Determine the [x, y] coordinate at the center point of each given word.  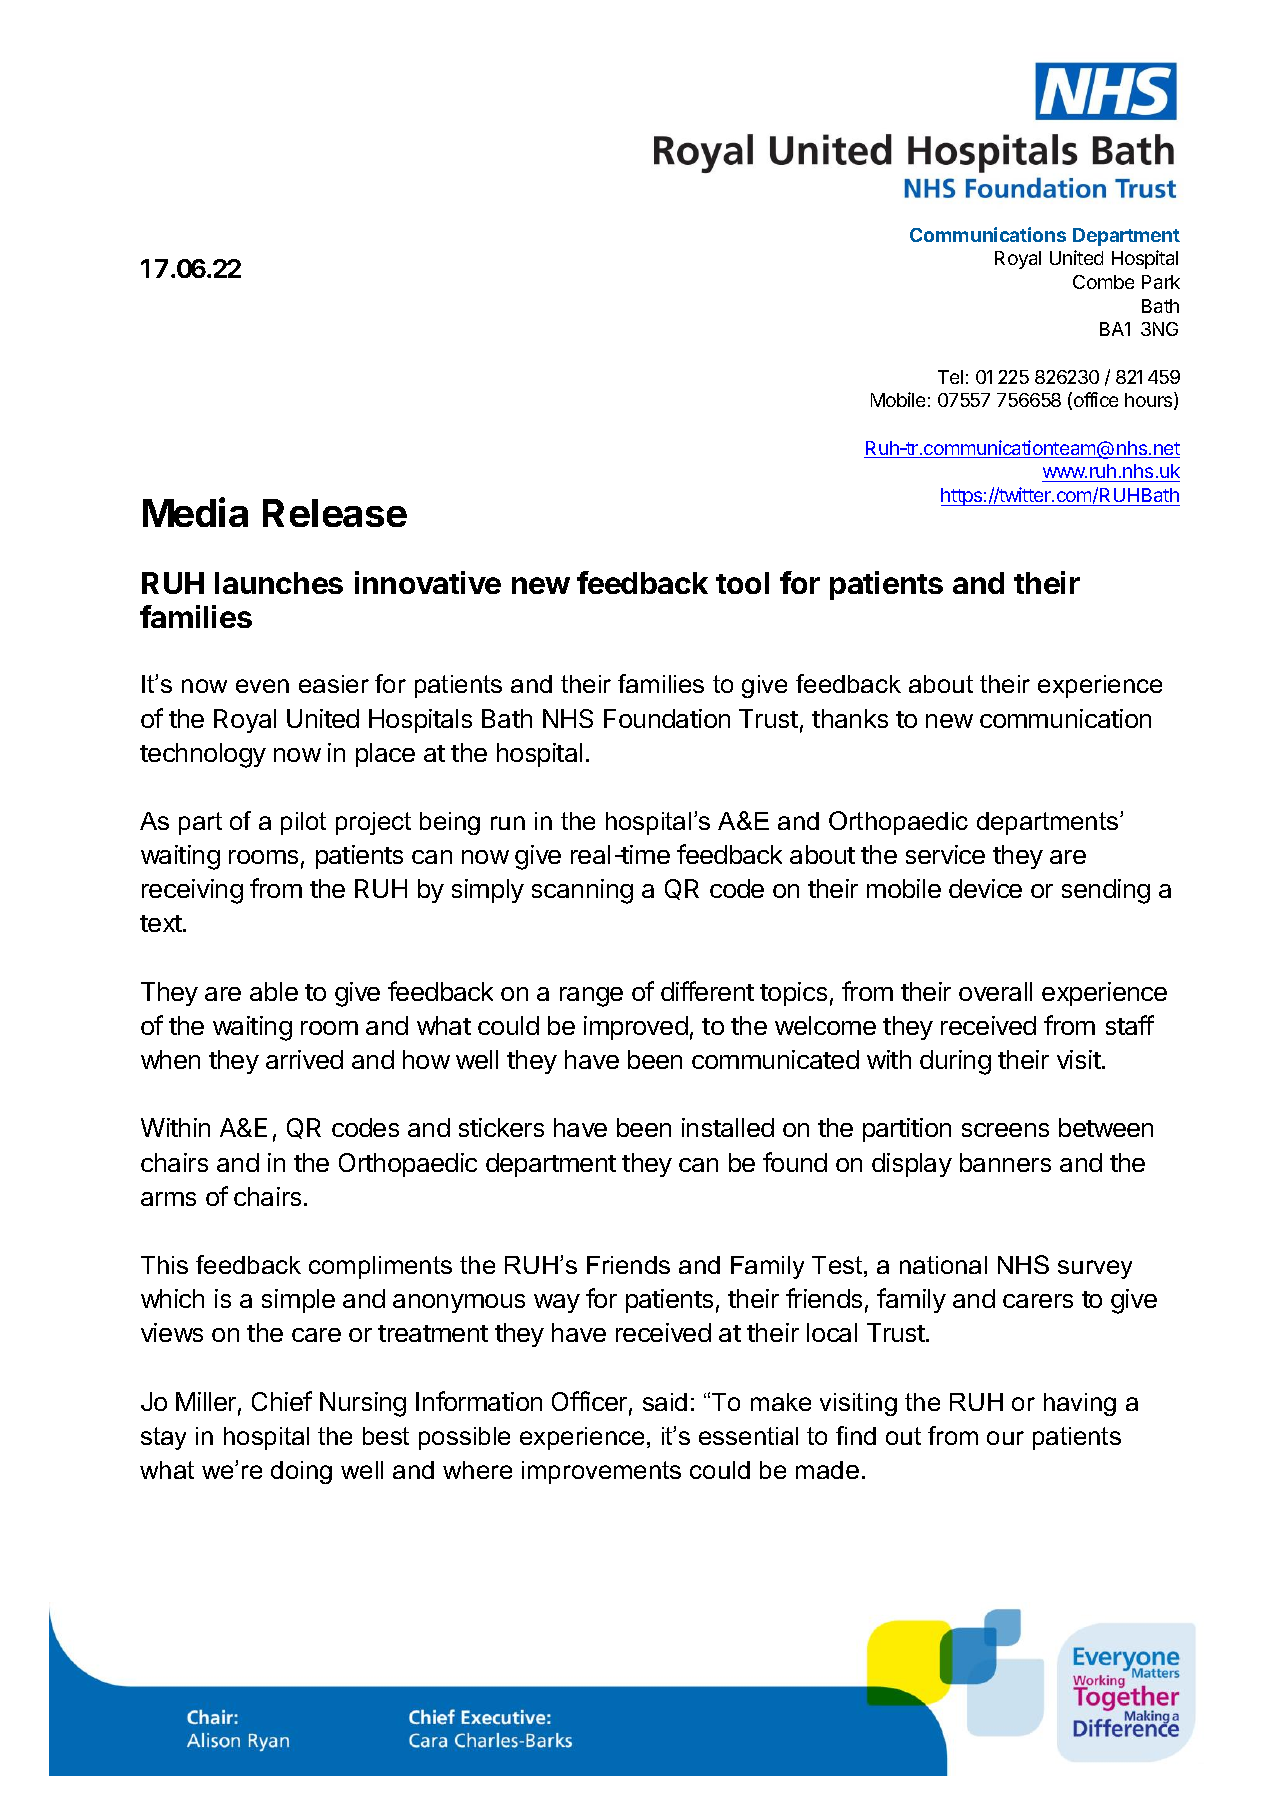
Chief [282, 1401]
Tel [950, 377]
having [1080, 1404]
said [665, 1402]
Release [335, 513]
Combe [1103, 282]
